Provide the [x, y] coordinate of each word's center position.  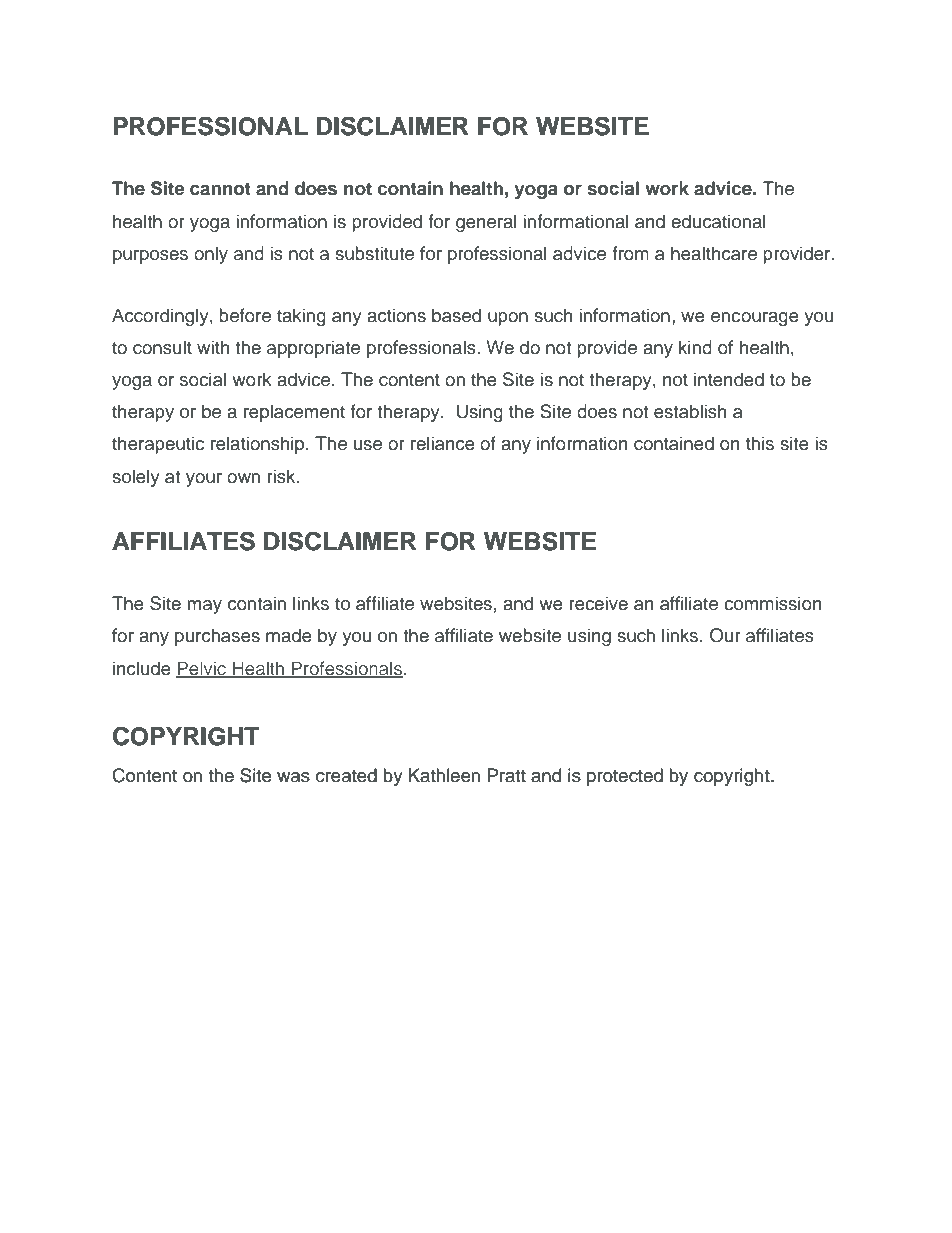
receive [598, 603]
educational [718, 221]
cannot [220, 189]
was [293, 777]
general [486, 223]
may [205, 607]
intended [729, 379]
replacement [294, 413]
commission [773, 603]
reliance [443, 443]
